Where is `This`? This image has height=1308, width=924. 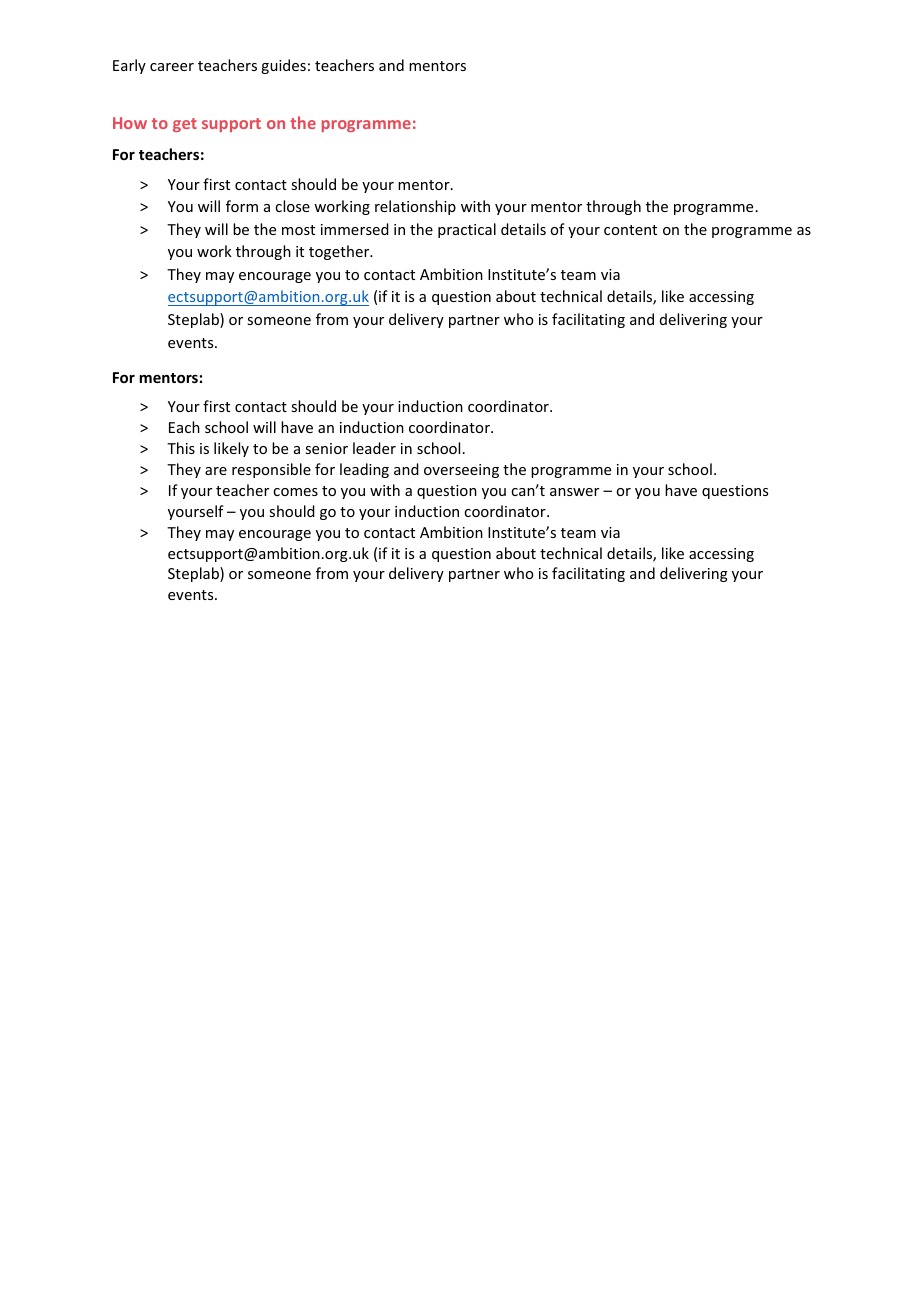 This is located at coordinates (181, 448).
